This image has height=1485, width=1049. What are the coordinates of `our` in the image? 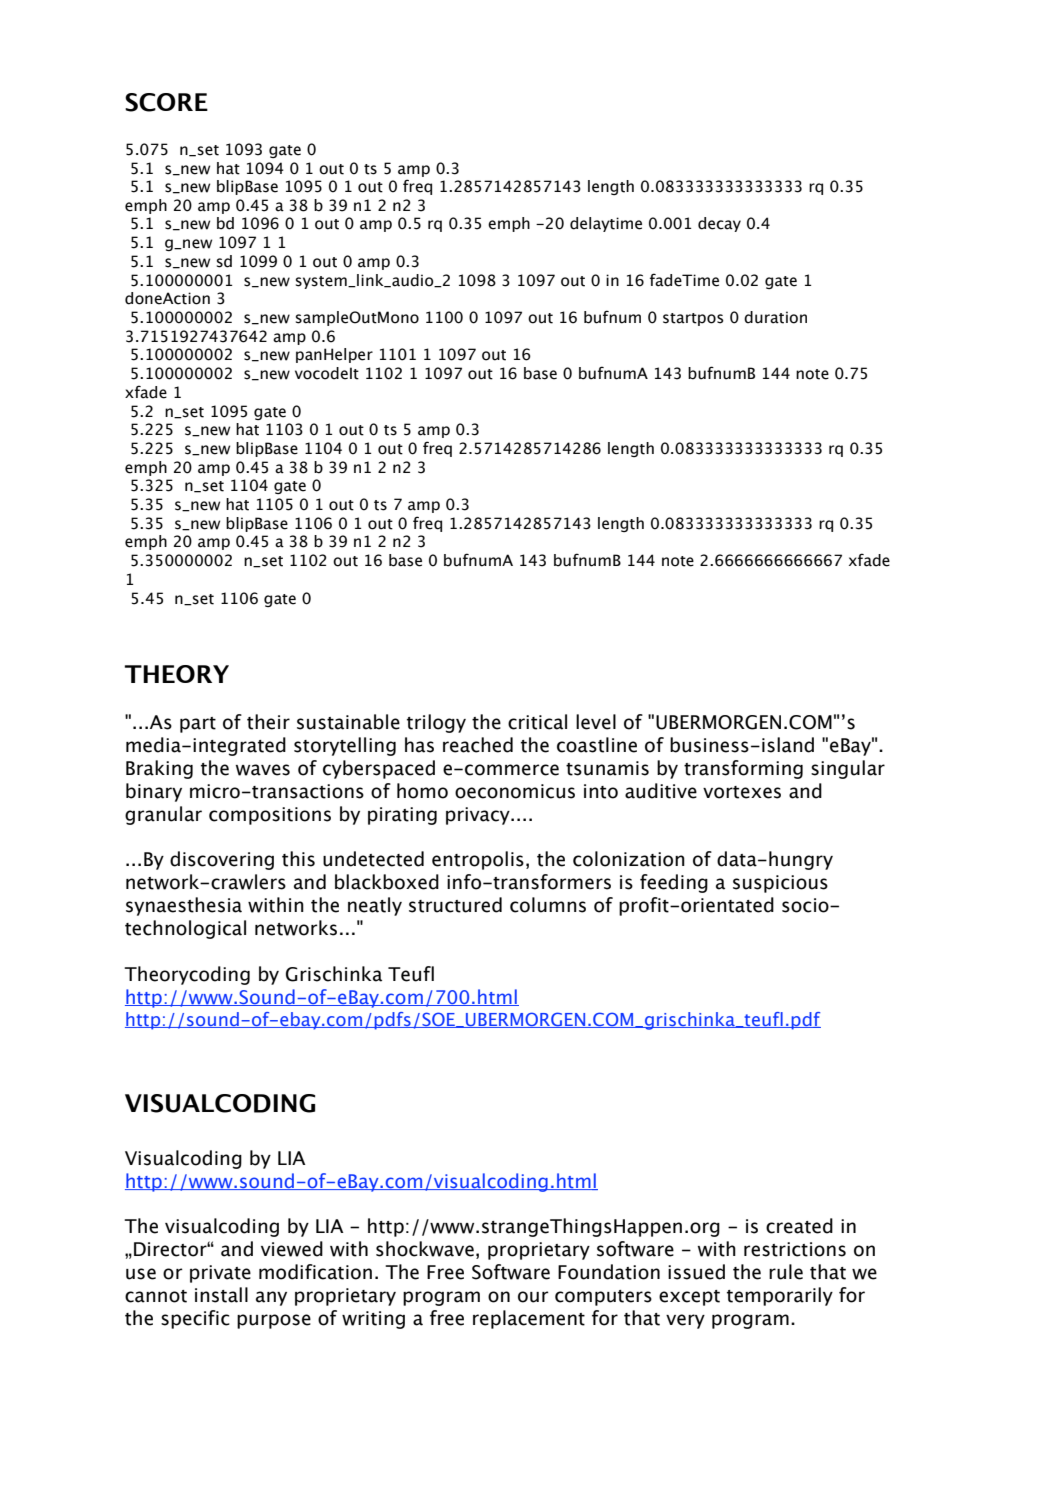 It's located at (533, 1297).
